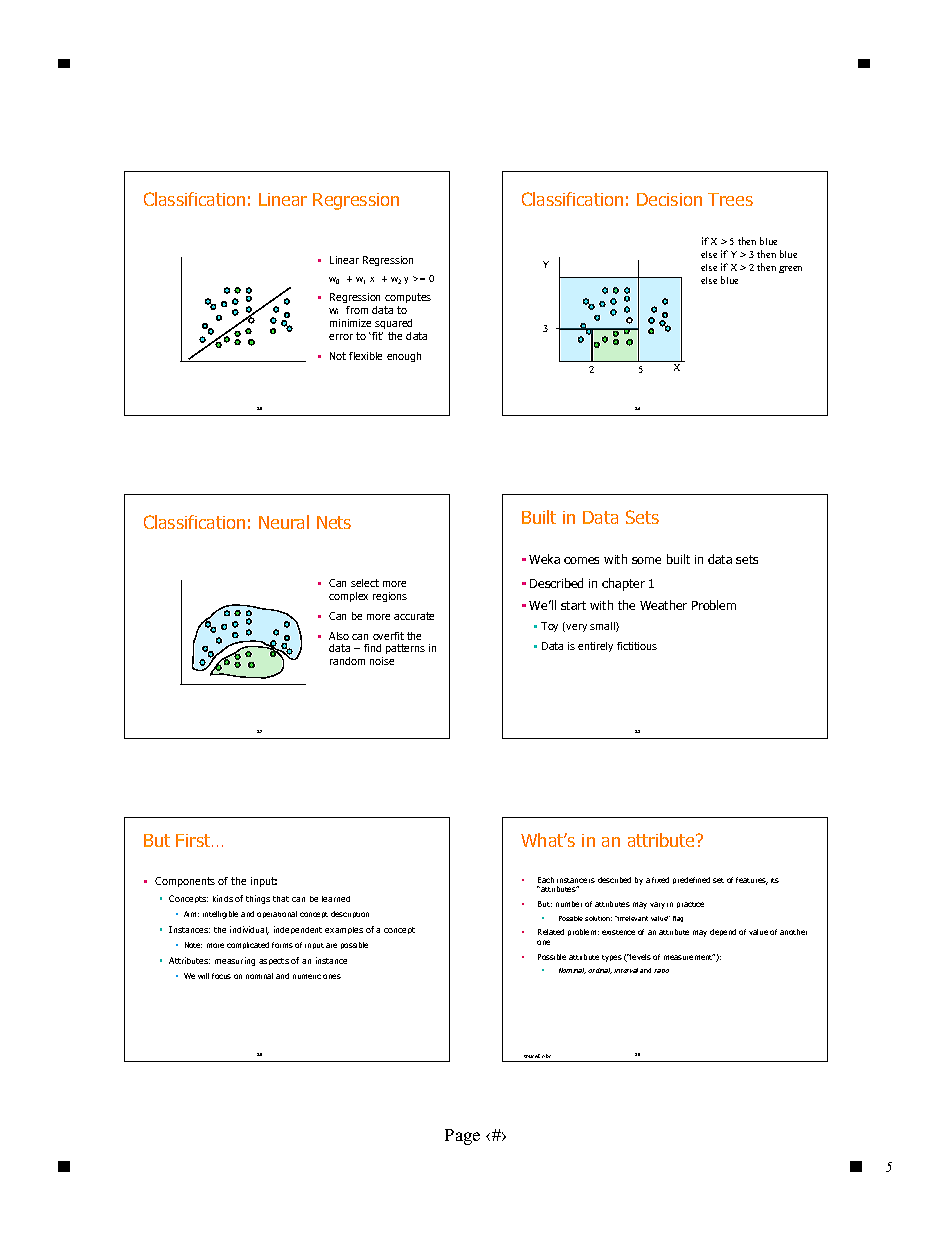 The height and width of the screenshot is (1233, 952). I want to click on levels, so click(640, 957).
